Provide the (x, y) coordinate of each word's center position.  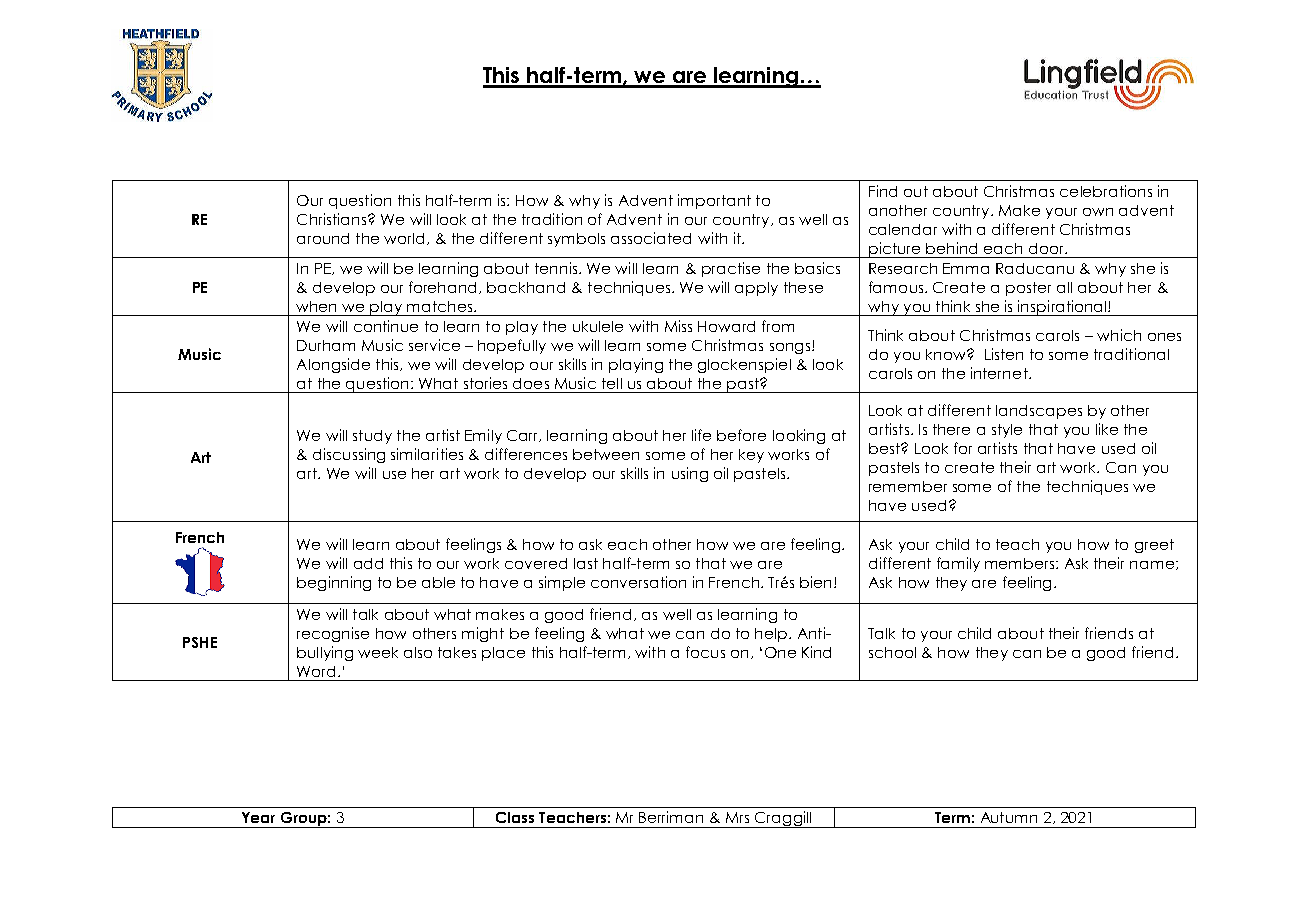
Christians (333, 219)
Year (258, 817)
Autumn (1009, 817)
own (1098, 212)
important (714, 201)
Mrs (737, 817)
